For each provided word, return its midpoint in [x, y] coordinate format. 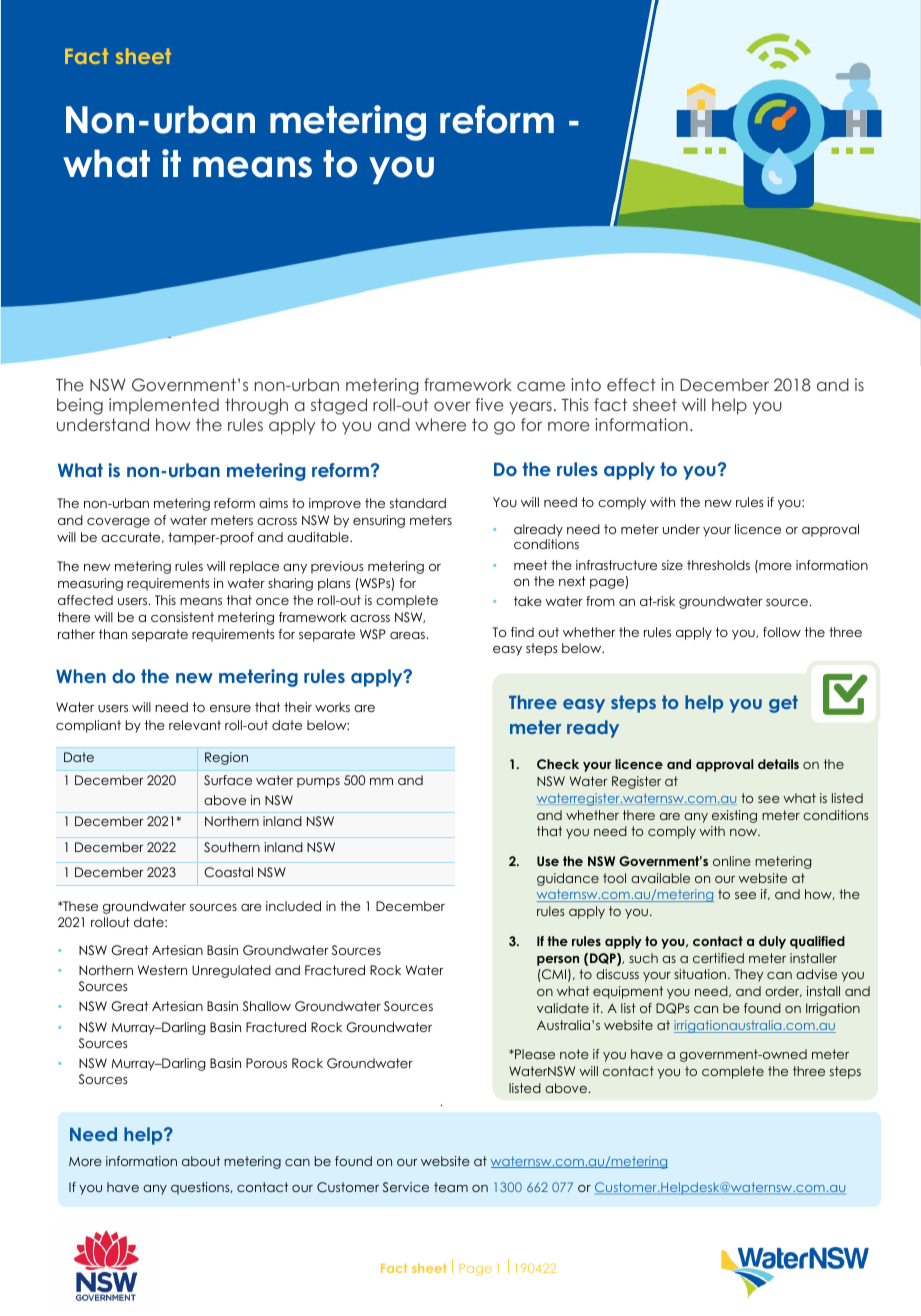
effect [631, 384]
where [440, 424]
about [201, 1161]
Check [558, 764]
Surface [228, 780]
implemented [164, 406]
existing [734, 816]
